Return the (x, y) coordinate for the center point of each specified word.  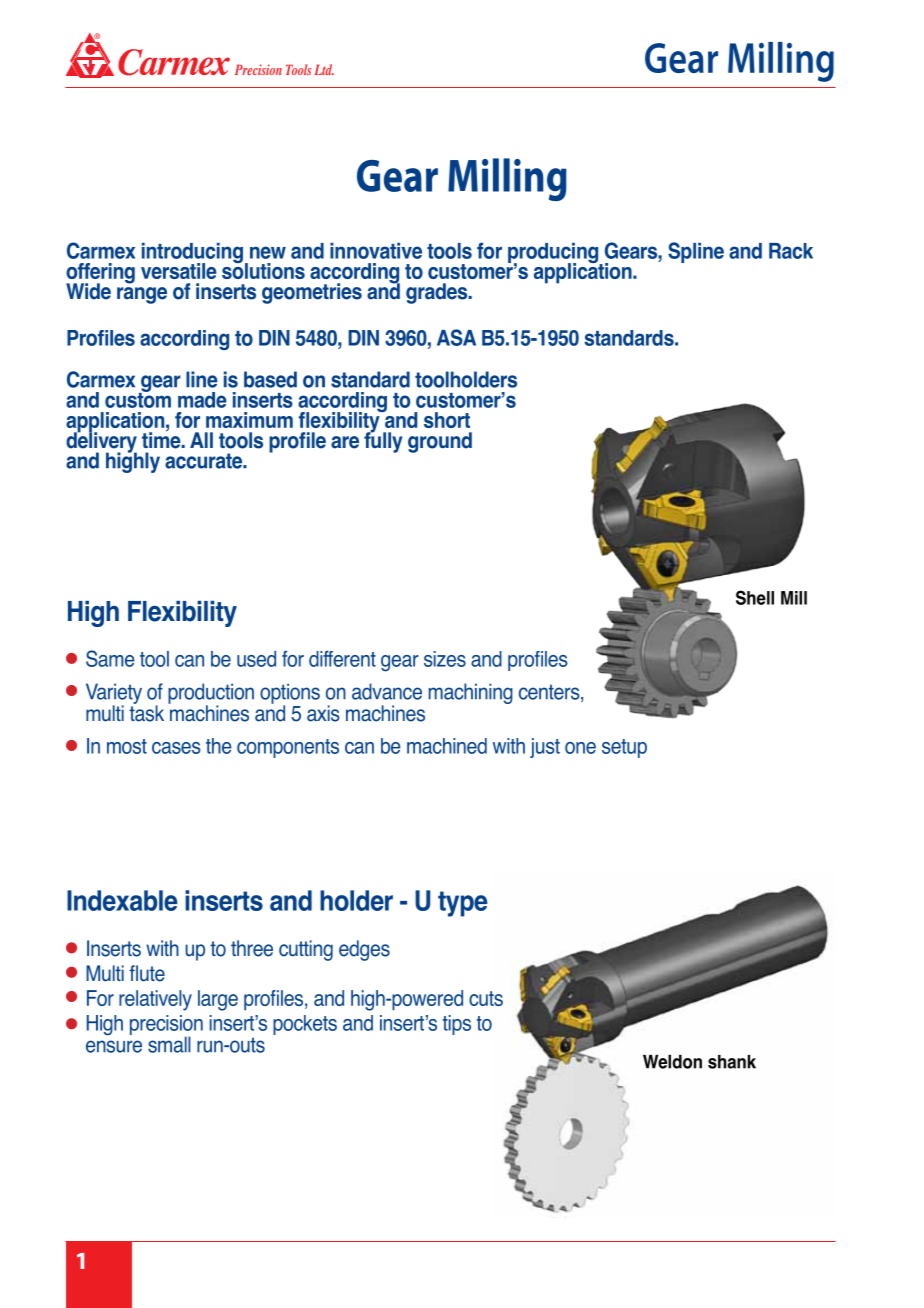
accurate (205, 461)
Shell (755, 597)
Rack (791, 251)
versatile (179, 271)
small (169, 1044)
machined (447, 746)
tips (457, 1025)
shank (732, 1062)
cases (176, 748)
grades (438, 293)
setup (624, 748)
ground (440, 442)
